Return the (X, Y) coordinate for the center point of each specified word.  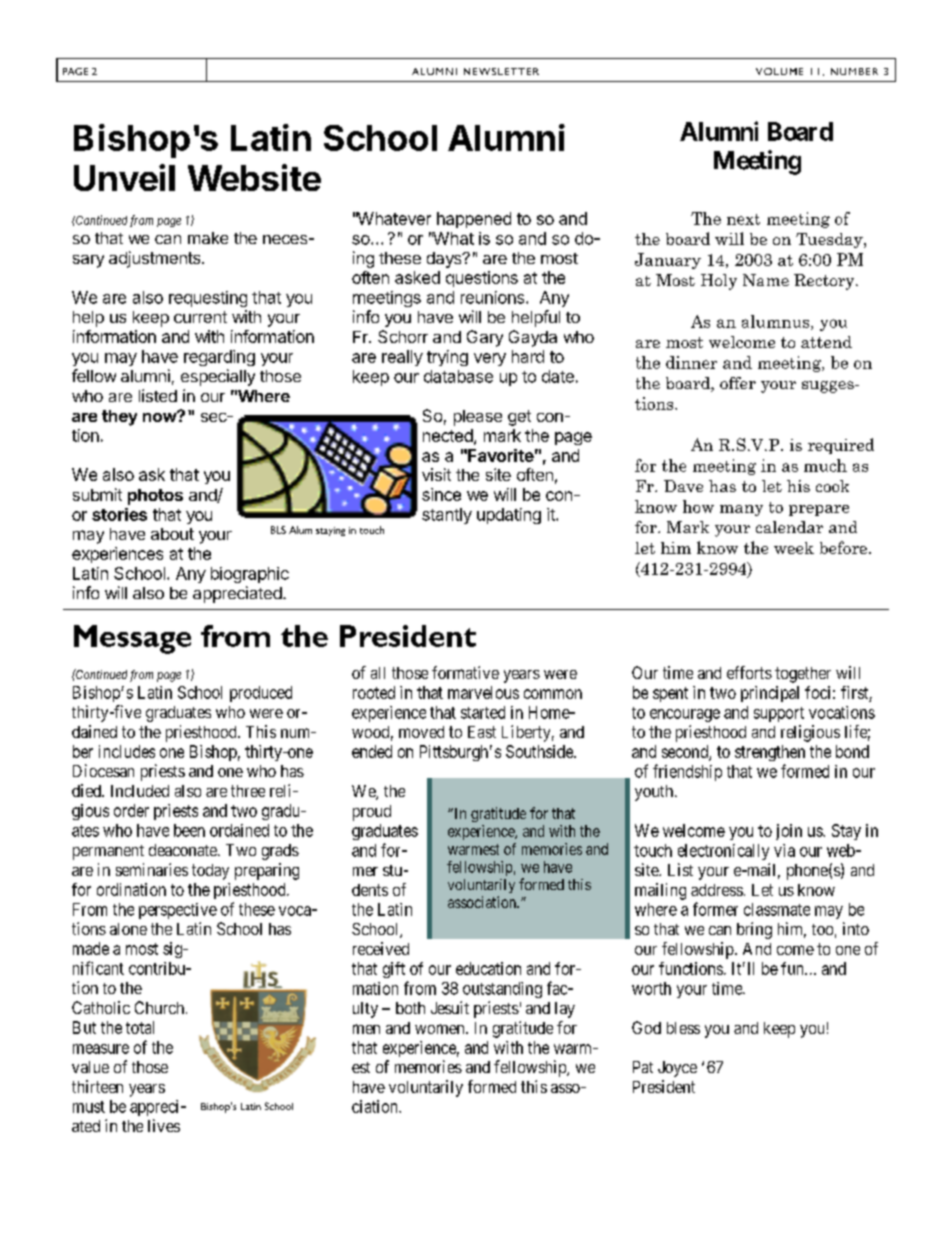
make (208, 238)
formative (465, 672)
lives (164, 1125)
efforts (749, 672)
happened (474, 220)
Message (132, 639)
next (743, 219)
